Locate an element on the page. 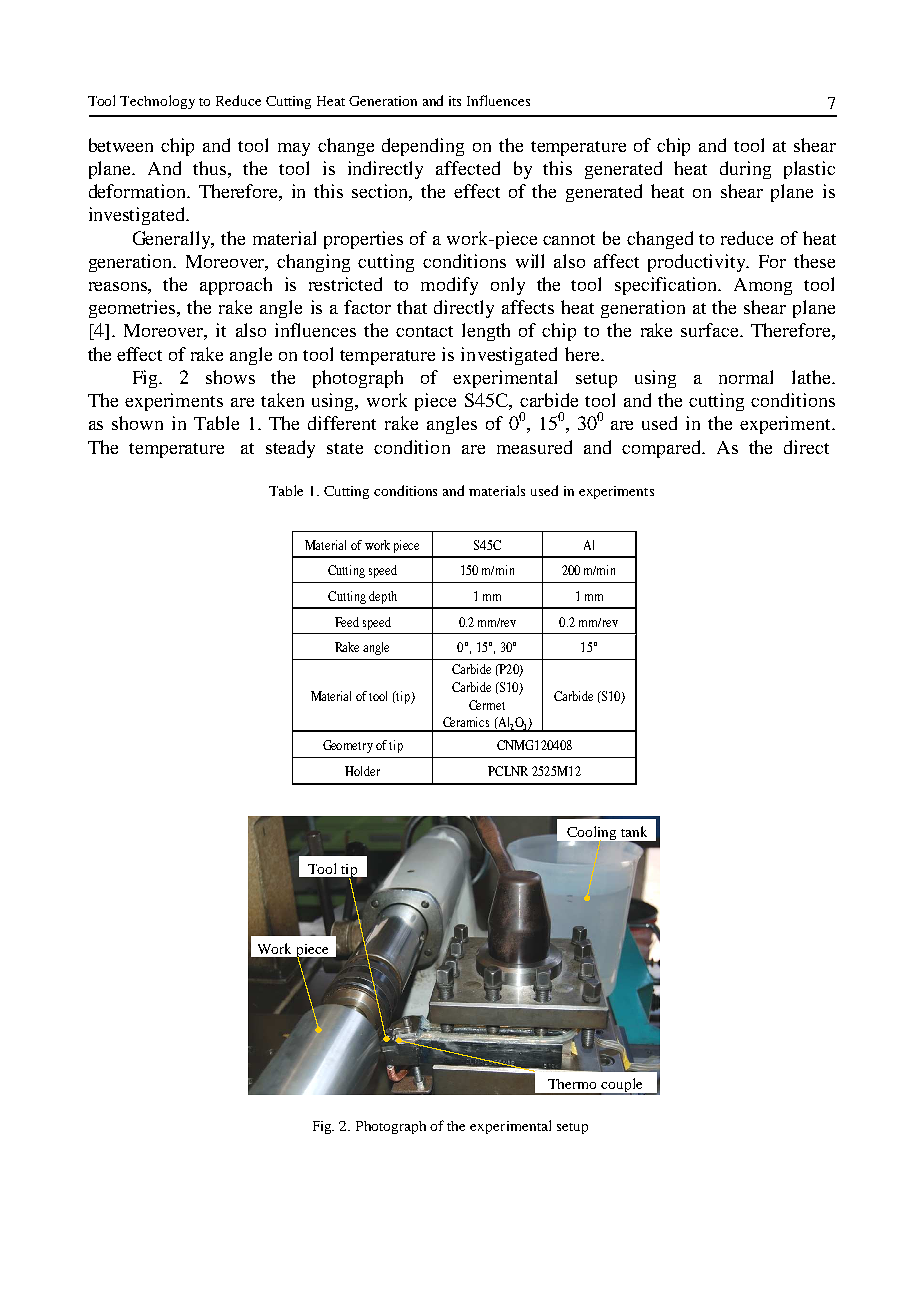  approach is located at coordinates (236, 286).
